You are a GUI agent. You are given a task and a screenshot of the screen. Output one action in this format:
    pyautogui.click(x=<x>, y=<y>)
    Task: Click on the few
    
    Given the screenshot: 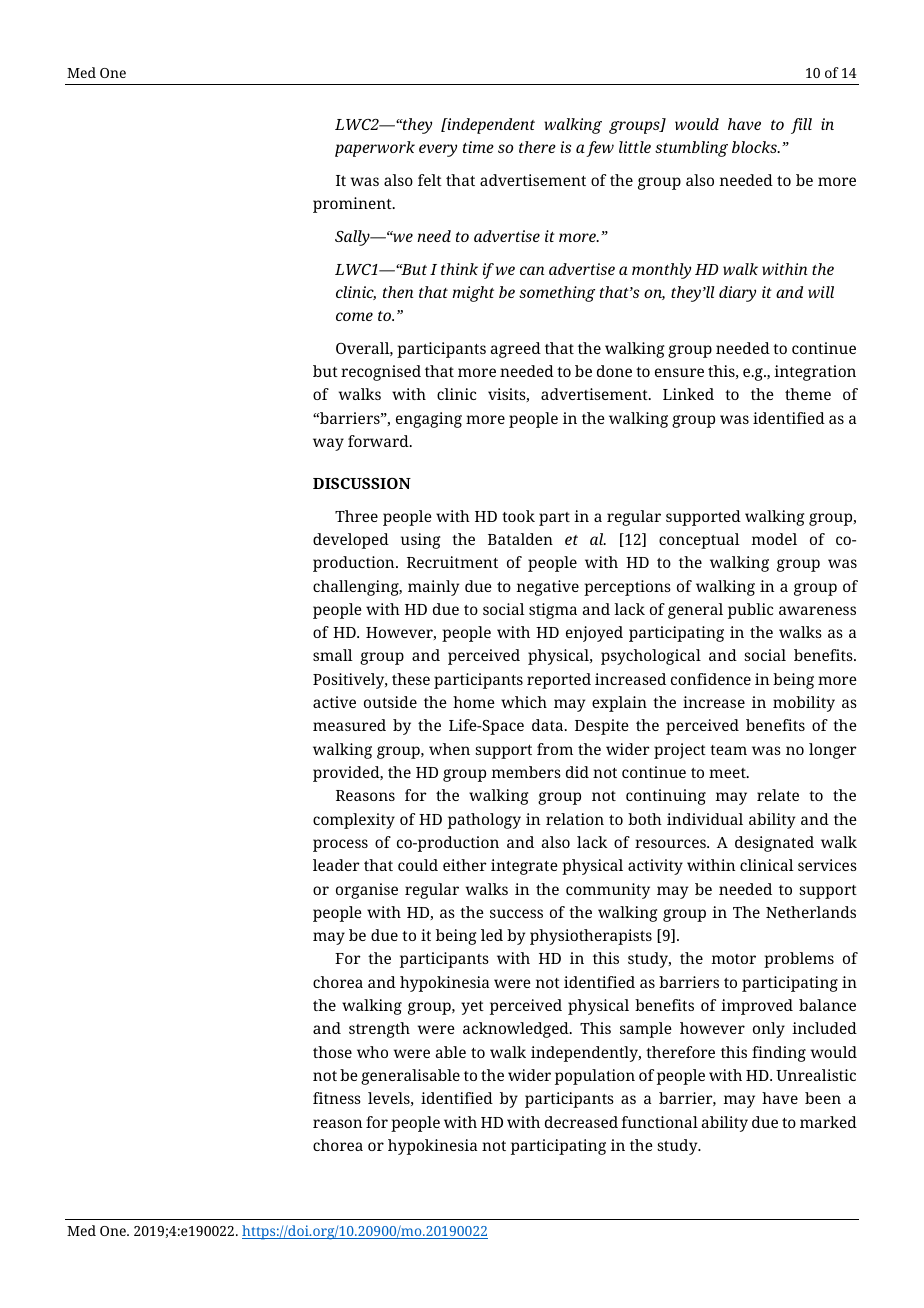 What is the action you would take?
    pyautogui.click(x=600, y=149)
